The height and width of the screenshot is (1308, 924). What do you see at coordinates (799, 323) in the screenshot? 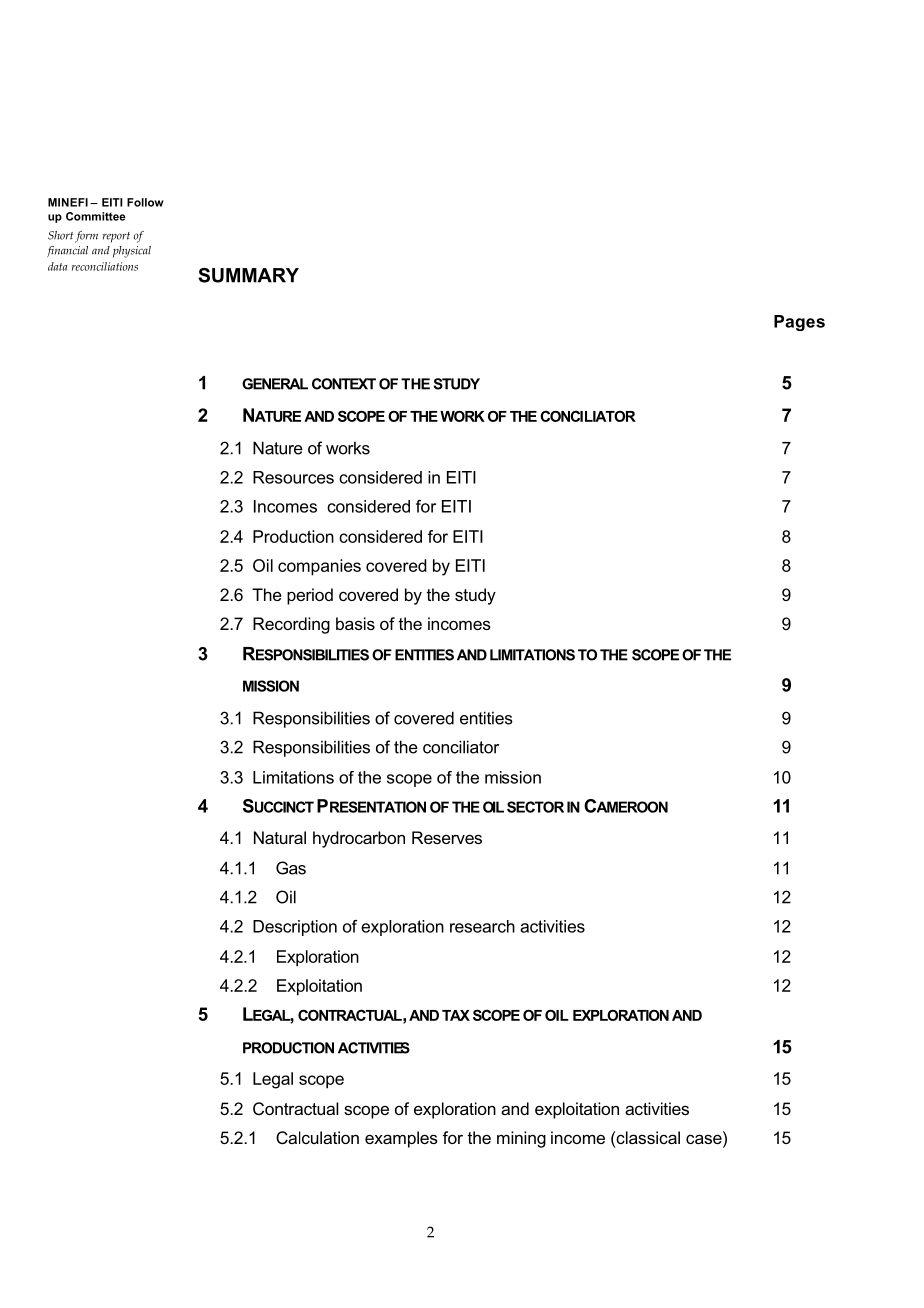
I see `Pages` at bounding box center [799, 323].
